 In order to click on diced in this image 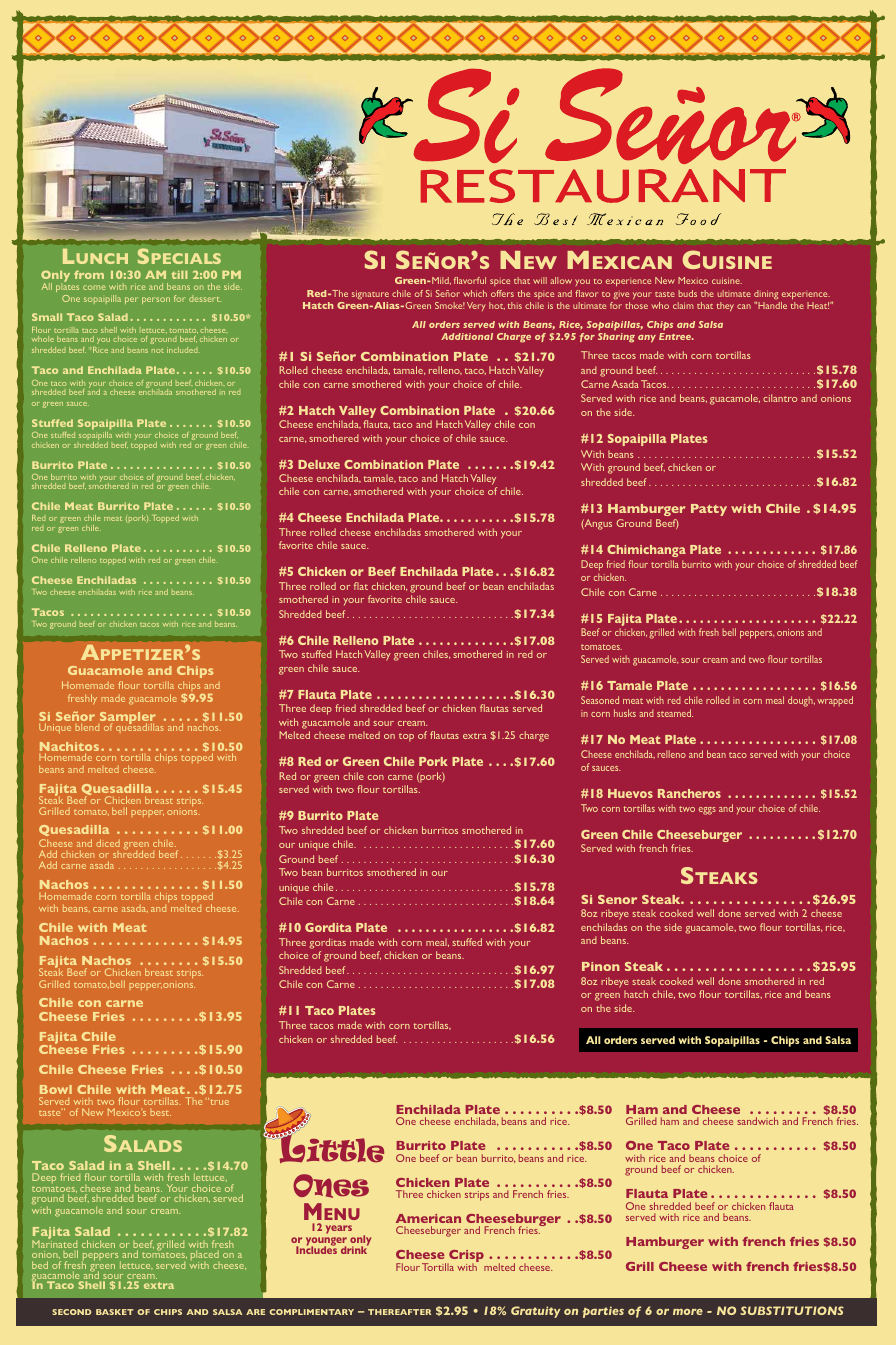, I will do `click(108, 843)`.
